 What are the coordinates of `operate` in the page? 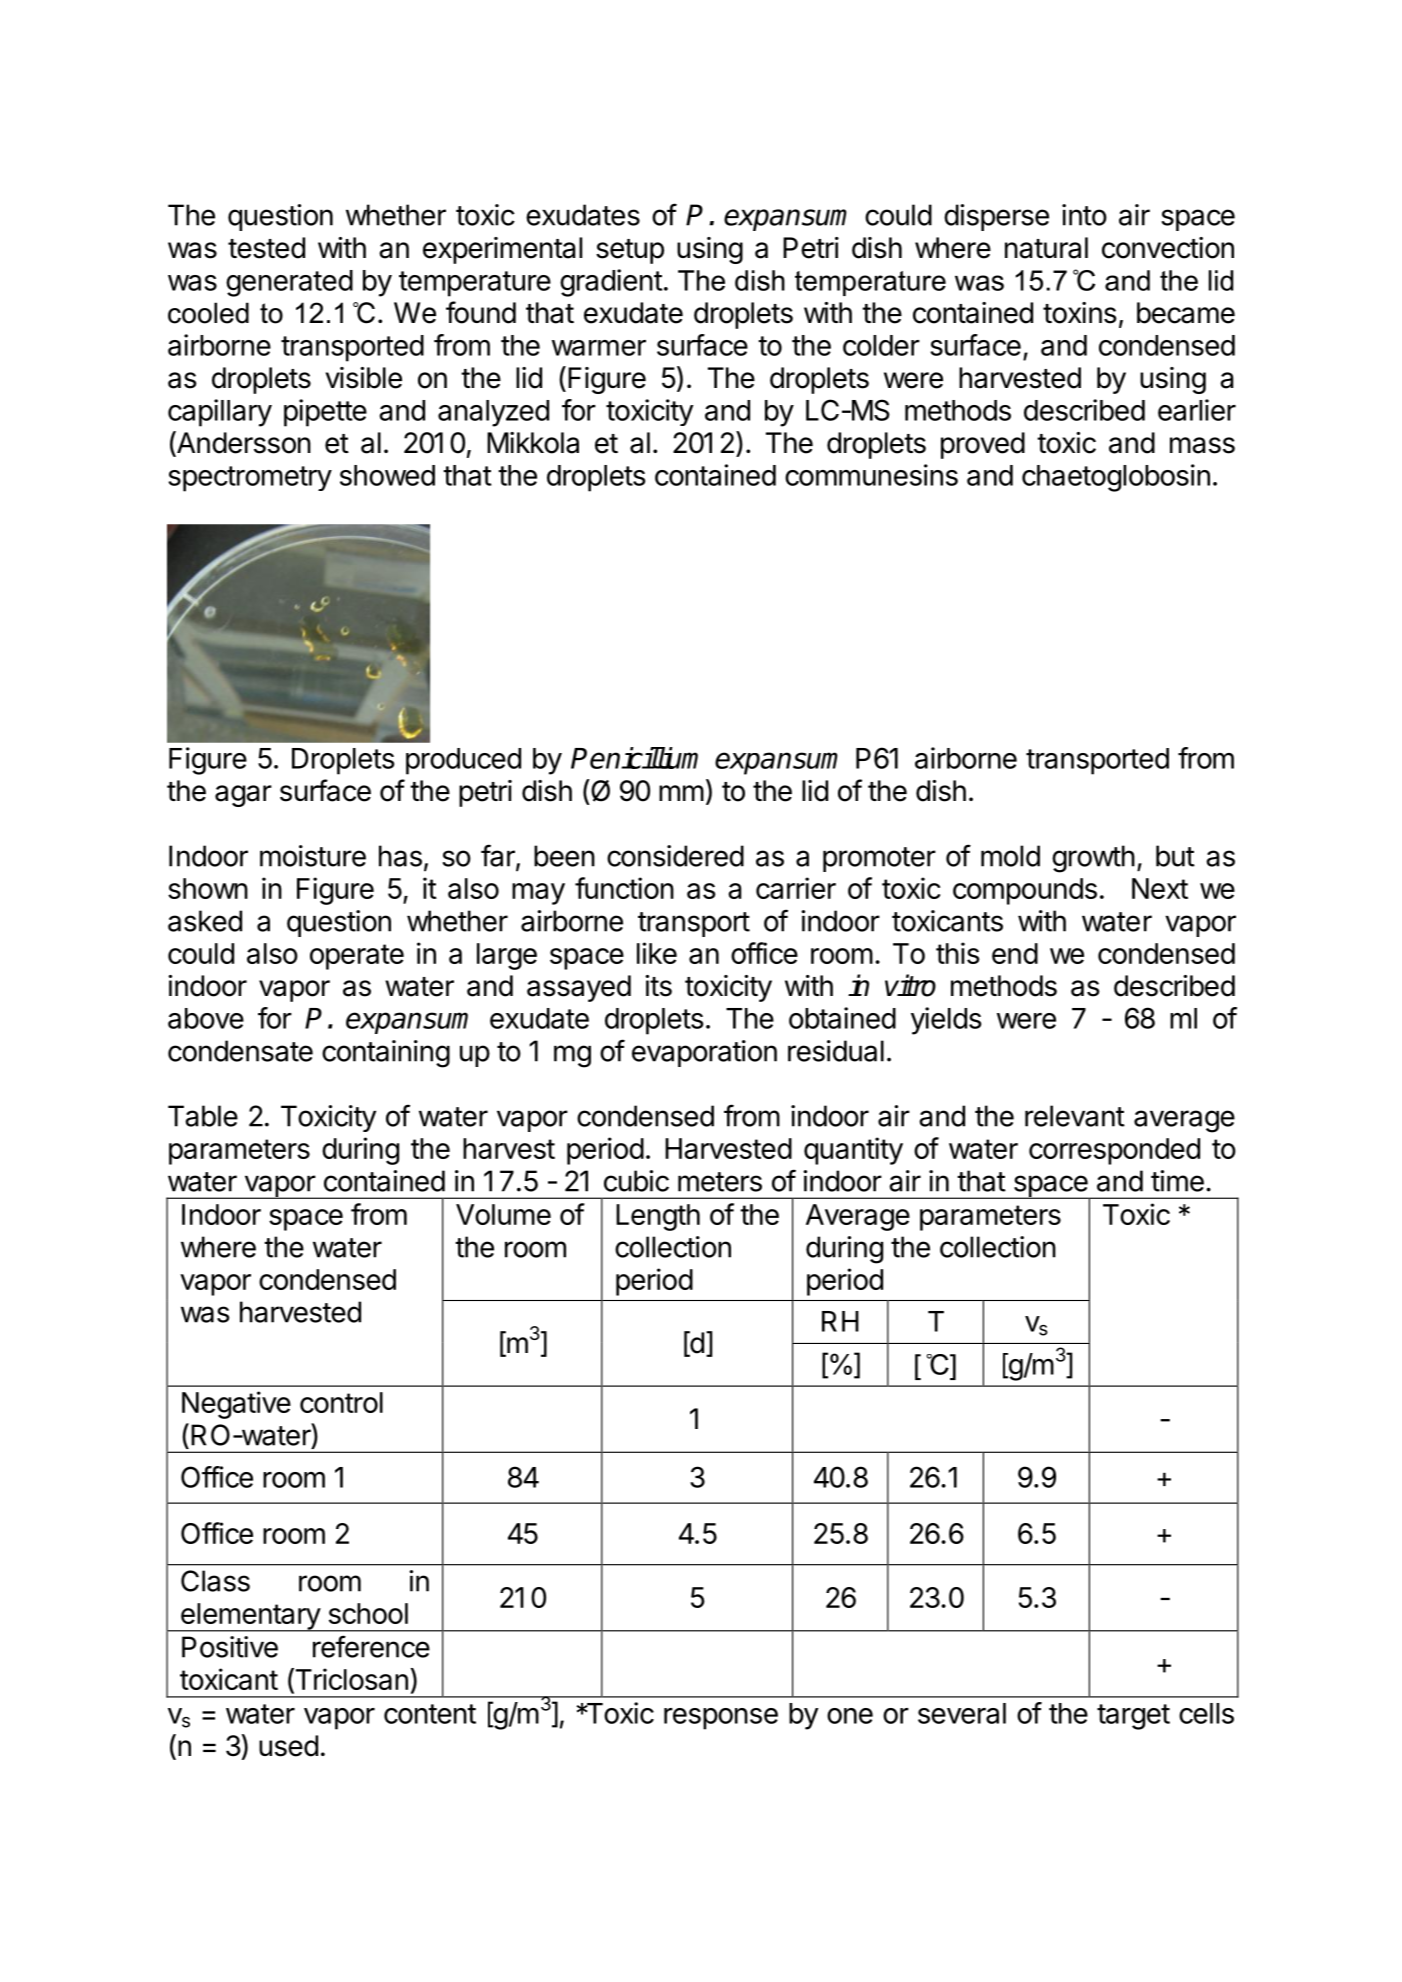 It's located at (357, 957).
